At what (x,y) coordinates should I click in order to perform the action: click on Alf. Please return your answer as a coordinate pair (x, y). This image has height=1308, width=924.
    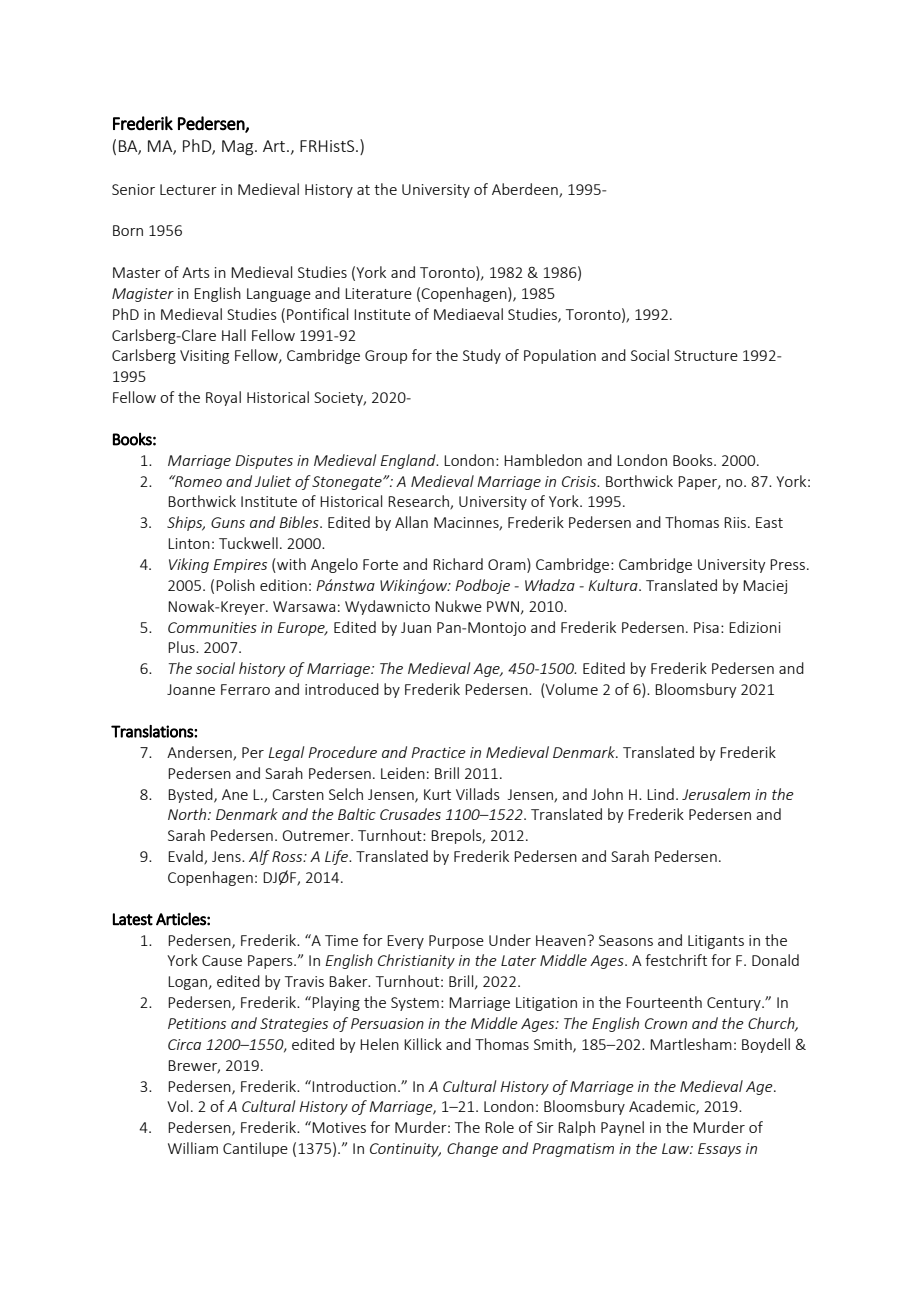
    Looking at the image, I should click on (259, 857).
